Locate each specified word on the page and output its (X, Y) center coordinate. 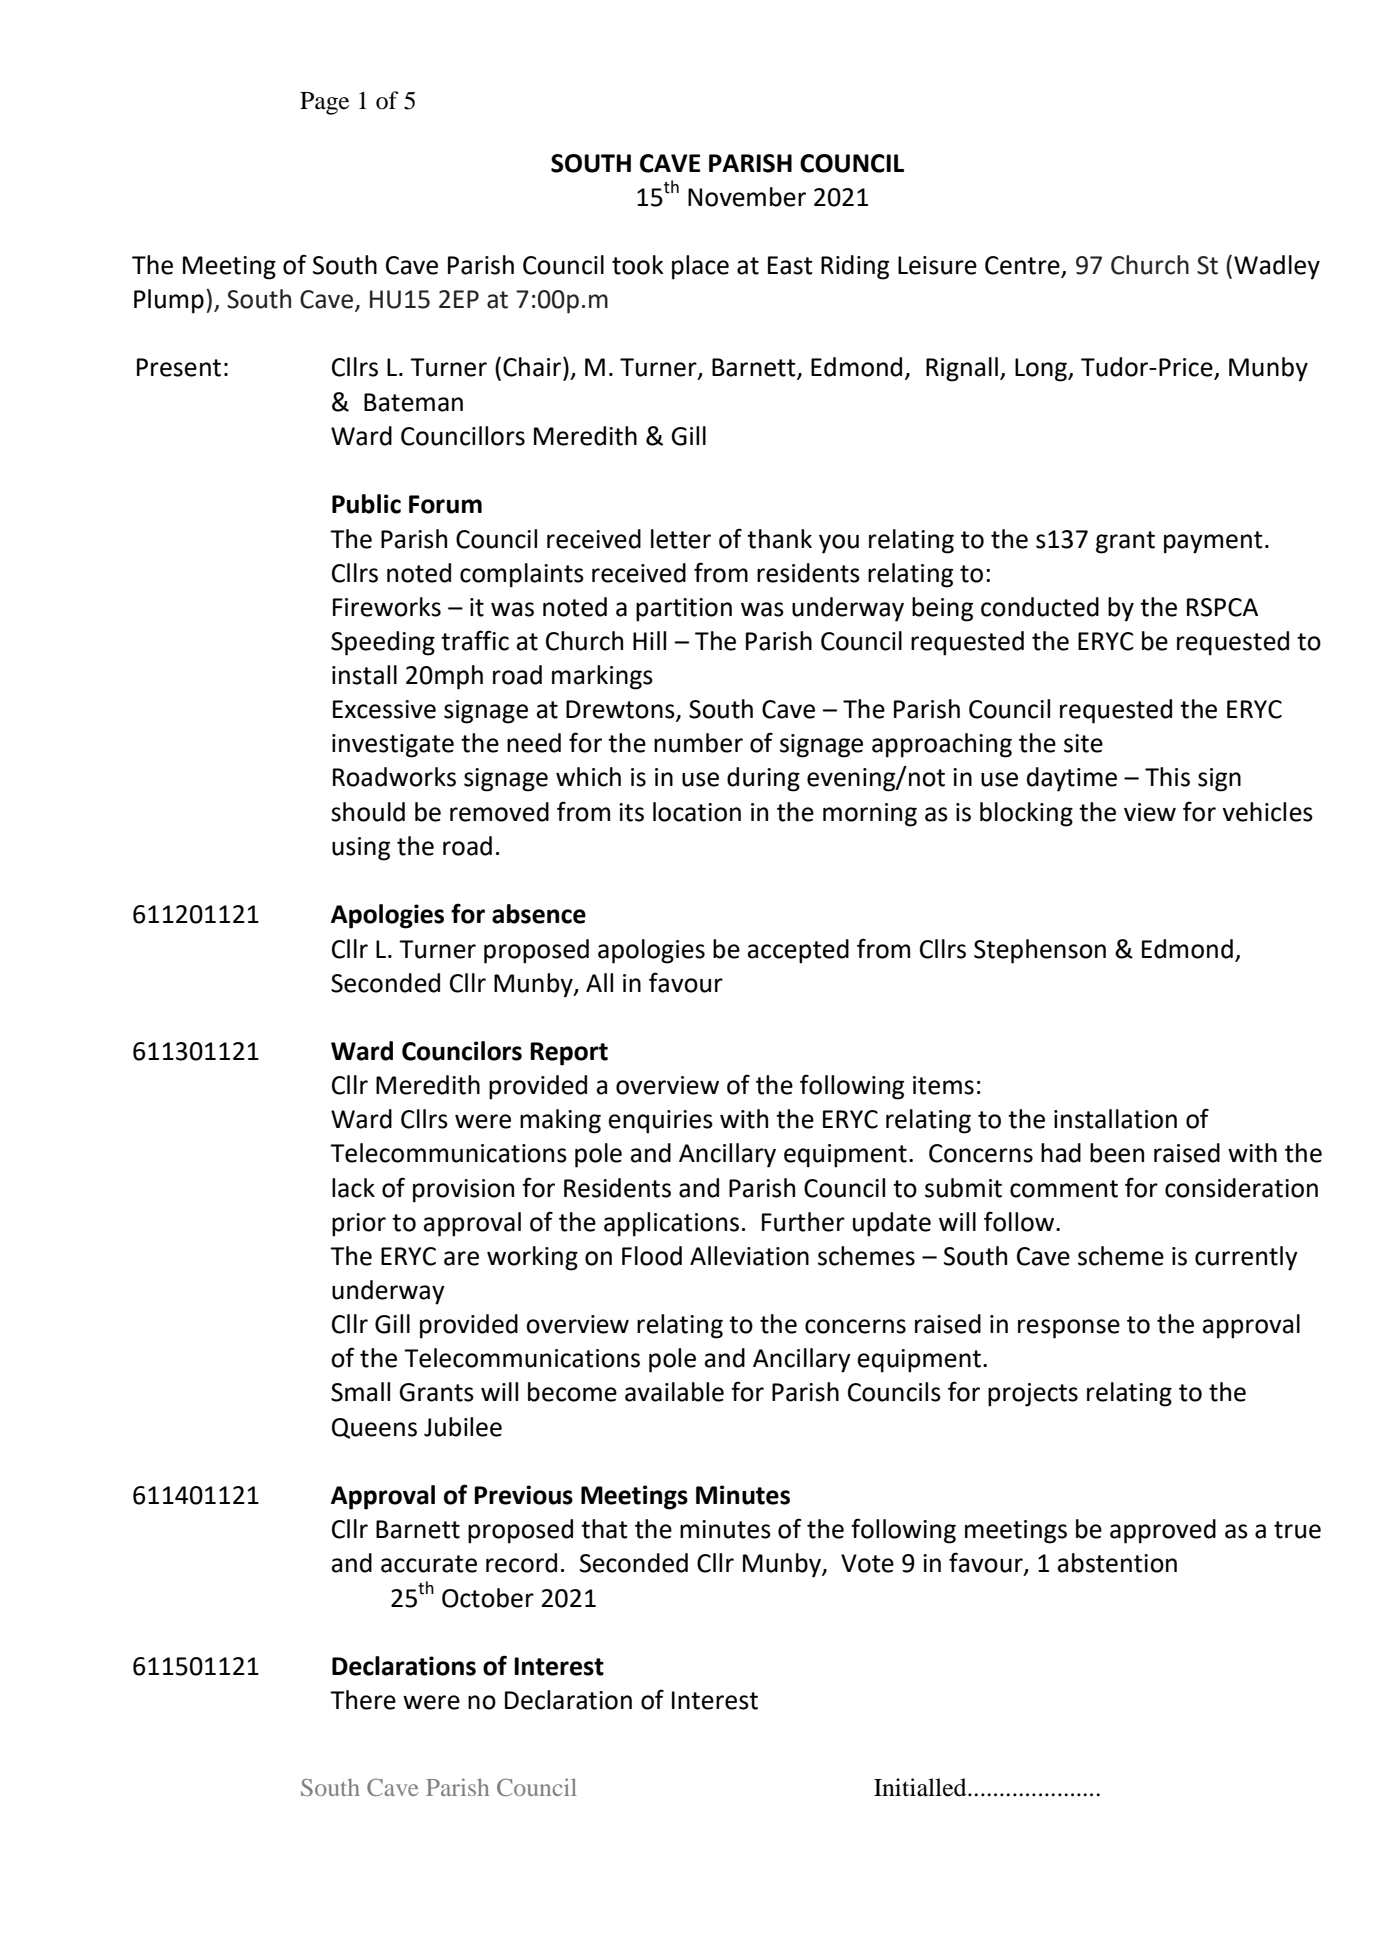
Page (324, 103)
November (747, 197)
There (363, 1700)
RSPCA (1222, 607)
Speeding (383, 643)
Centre (1023, 266)
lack (353, 1188)
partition (684, 610)
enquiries (661, 1122)
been (1117, 1153)
